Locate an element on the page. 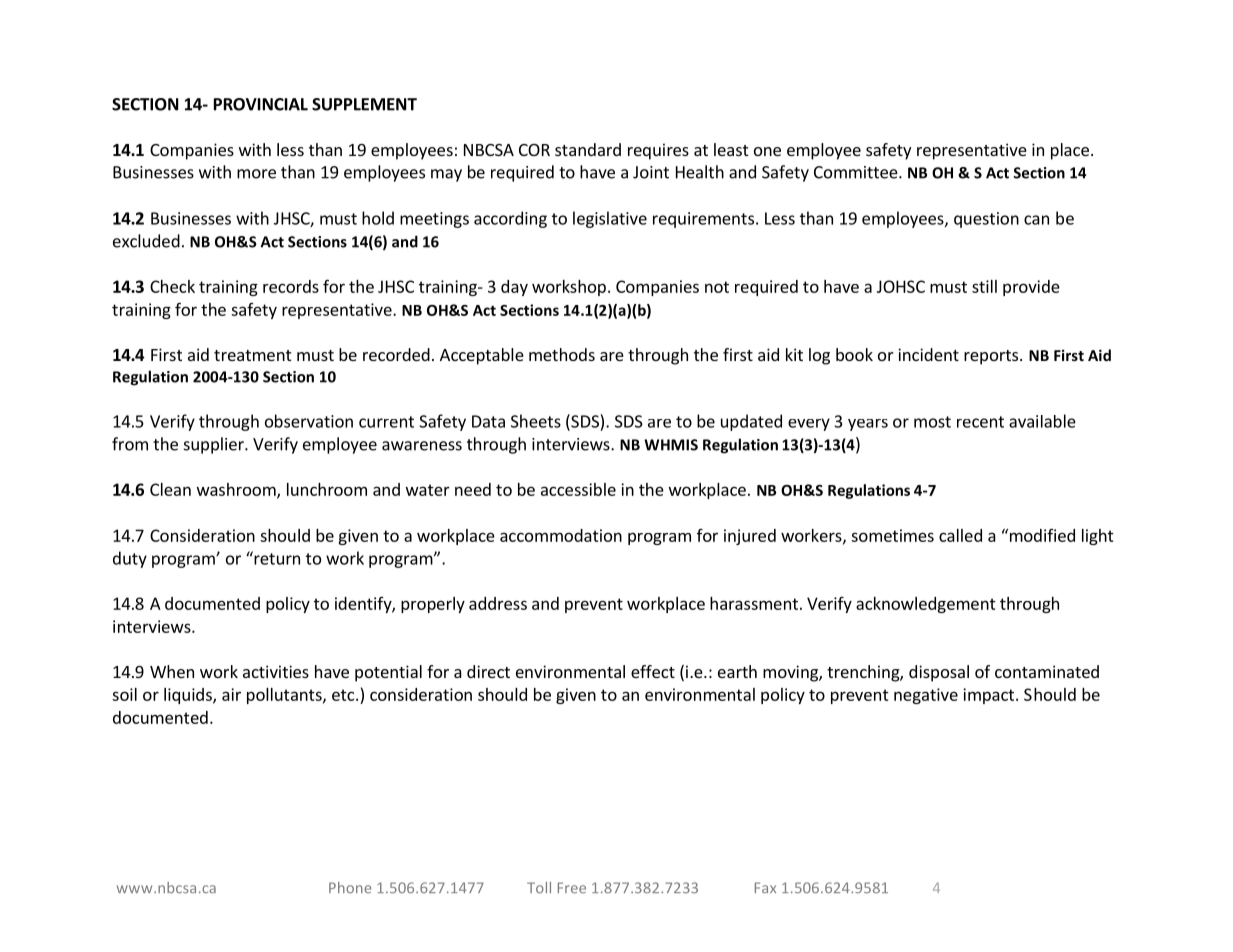 This document has width=1233, height=952. called is located at coordinates (960, 535).
